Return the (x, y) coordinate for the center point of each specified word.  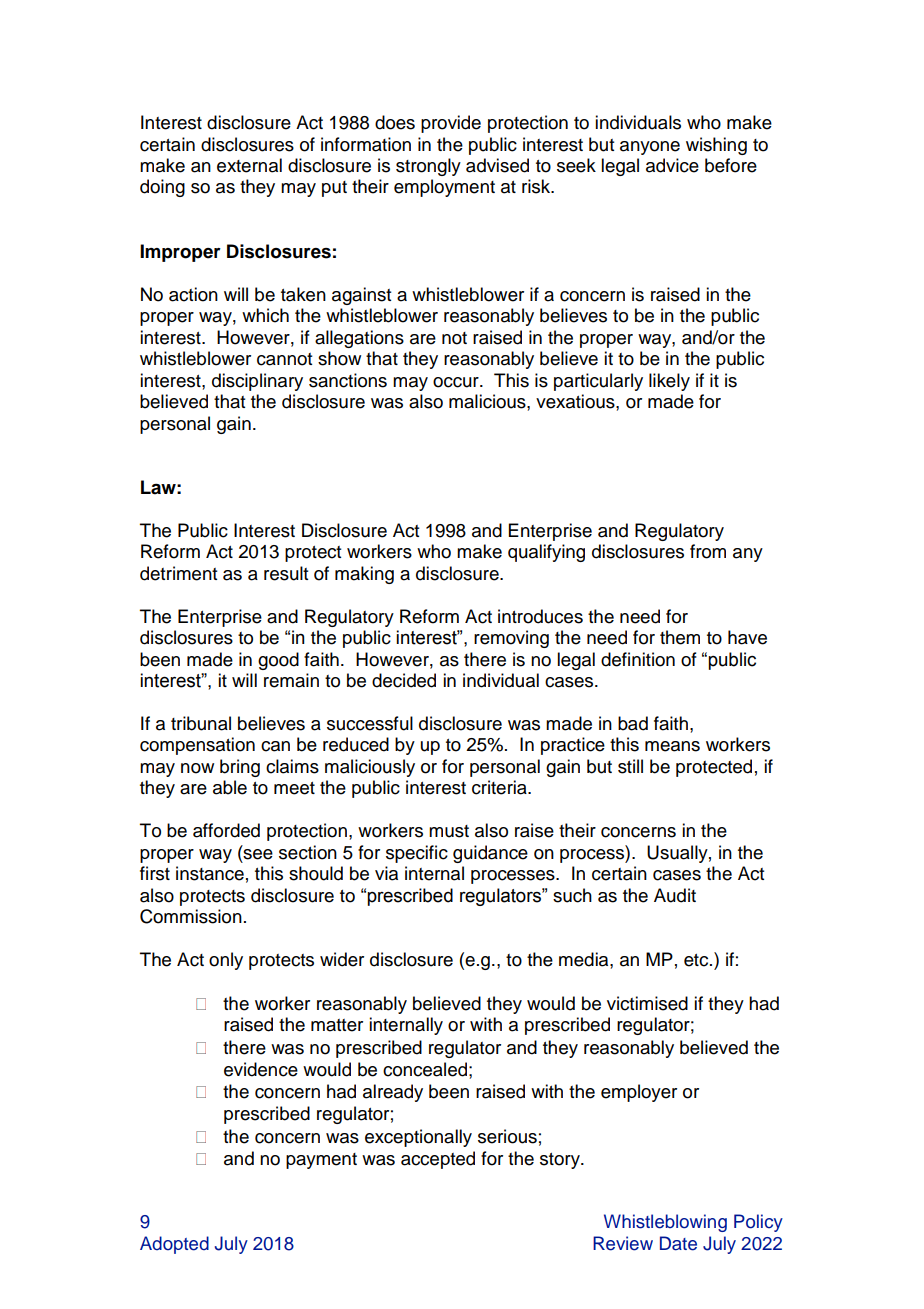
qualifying (546, 553)
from (708, 551)
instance (210, 873)
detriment (178, 573)
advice (672, 165)
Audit (675, 895)
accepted (438, 1160)
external (249, 165)
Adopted (174, 1245)
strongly (428, 167)
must (449, 831)
